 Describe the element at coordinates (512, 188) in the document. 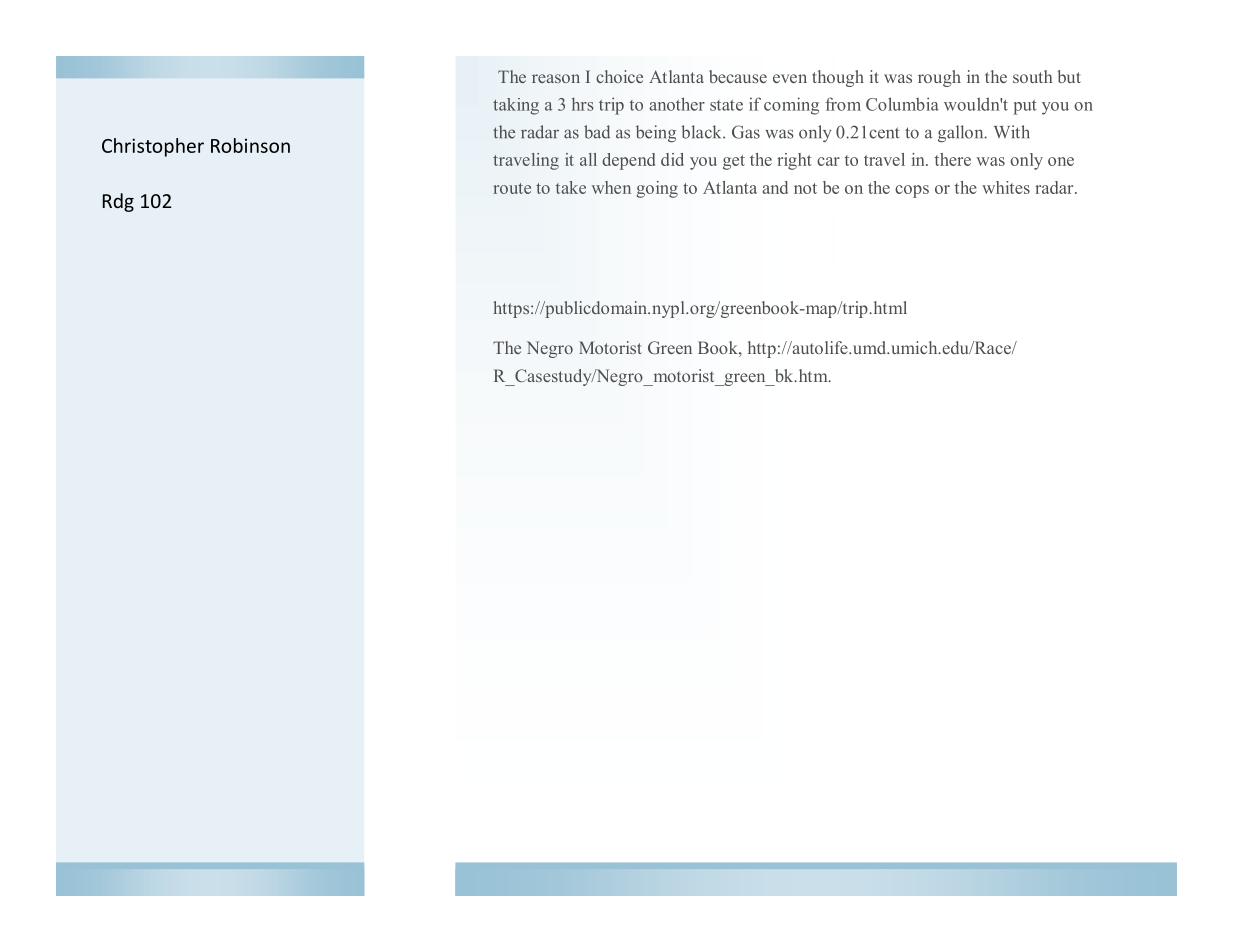

I see `route` at that location.
